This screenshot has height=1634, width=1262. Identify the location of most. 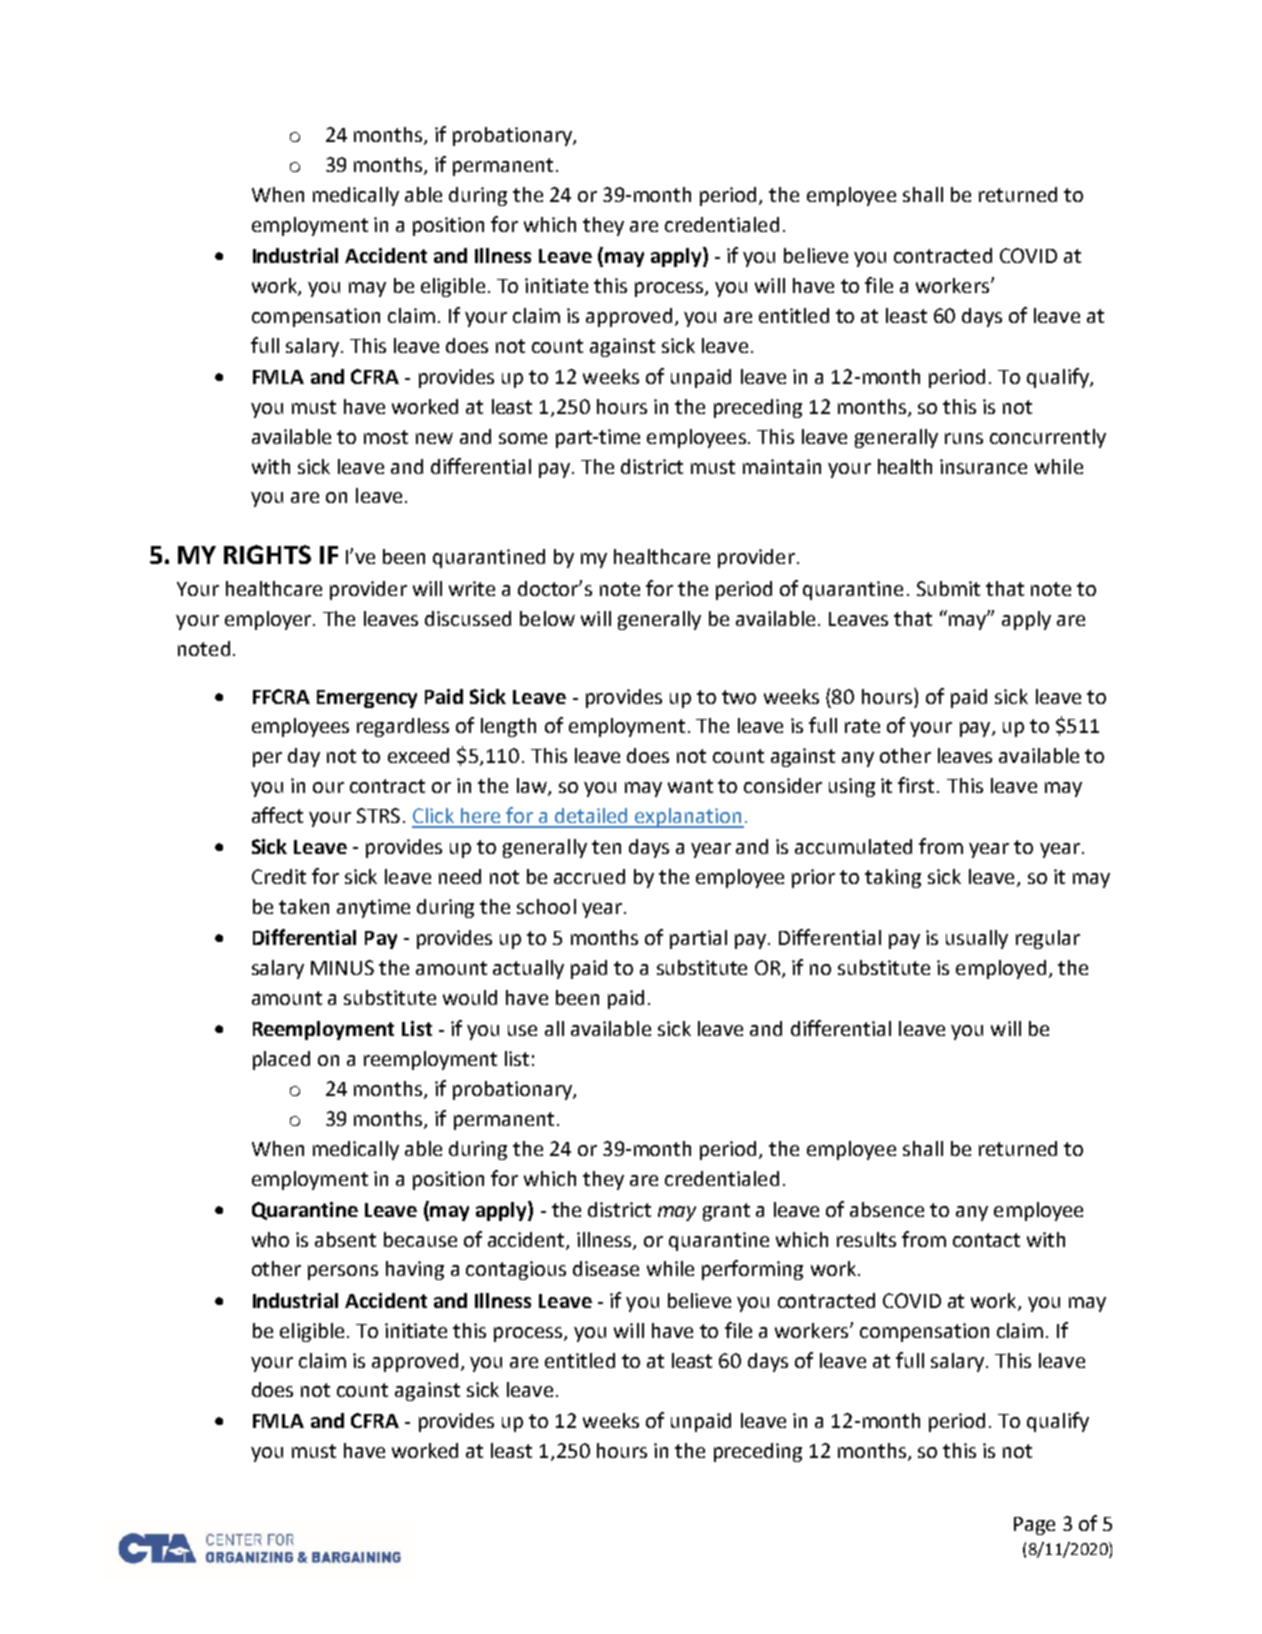
(386, 437).
